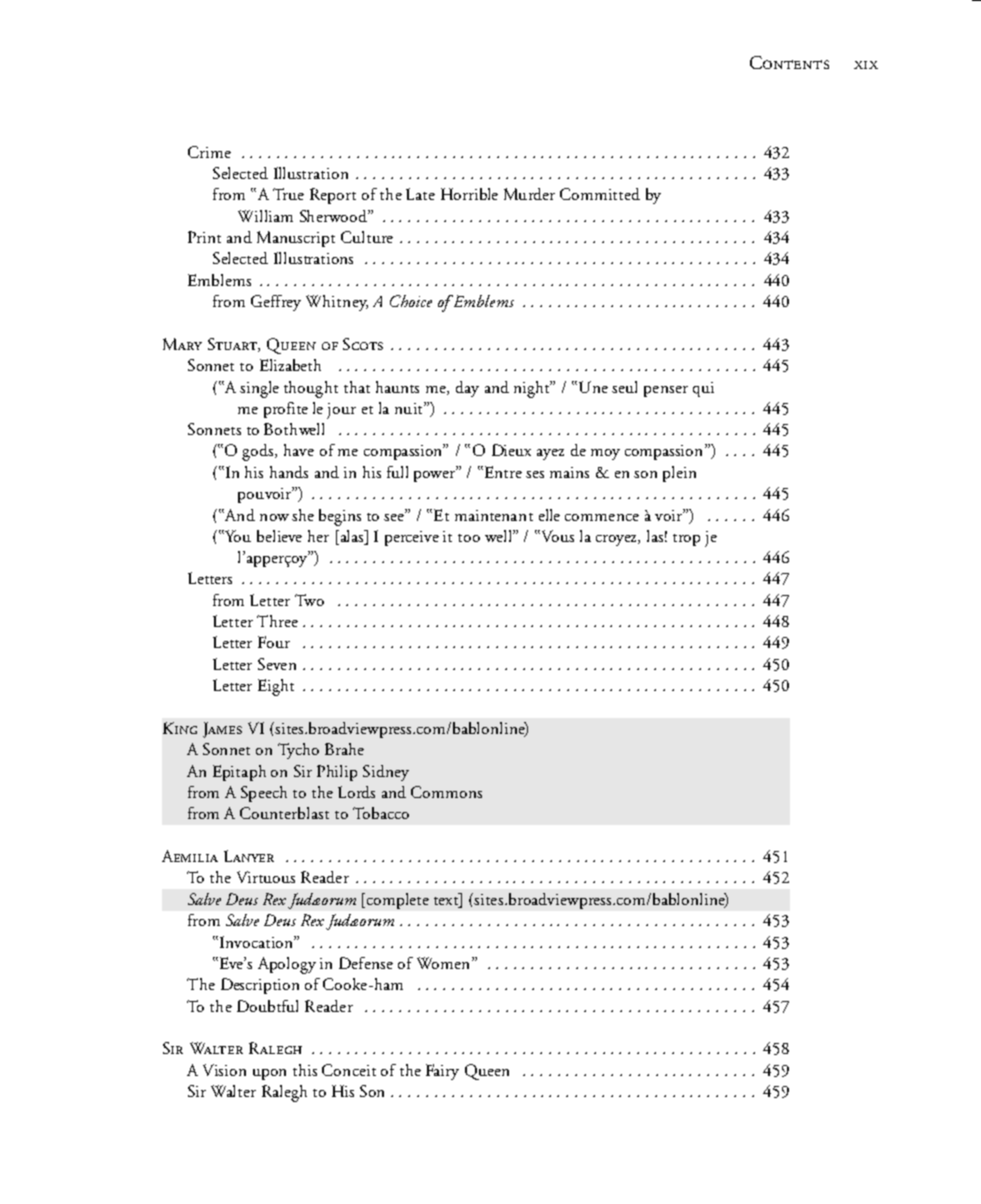 Image resolution: width=981 pixels, height=1204 pixels. Describe the element at coordinates (703, 389) in the document. I see `qui` at that location.
